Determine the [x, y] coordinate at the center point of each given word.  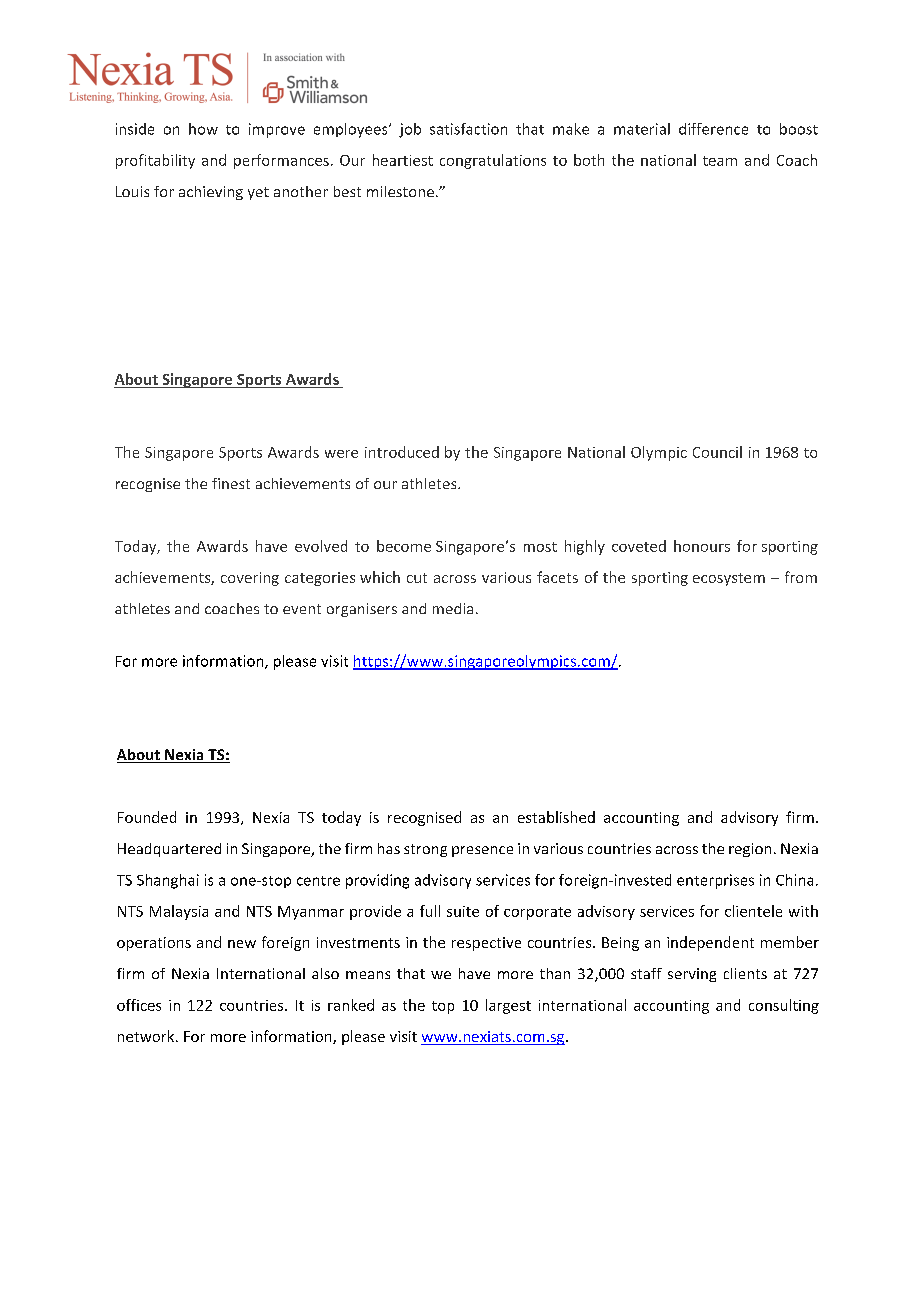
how [203, 129]
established [556, 817]
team [720, 161]
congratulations [493, 161]
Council [717, 452]
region [750, 850]
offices [139, 1005]
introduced [402, 452]
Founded [147, 817]
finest [231, 483]
